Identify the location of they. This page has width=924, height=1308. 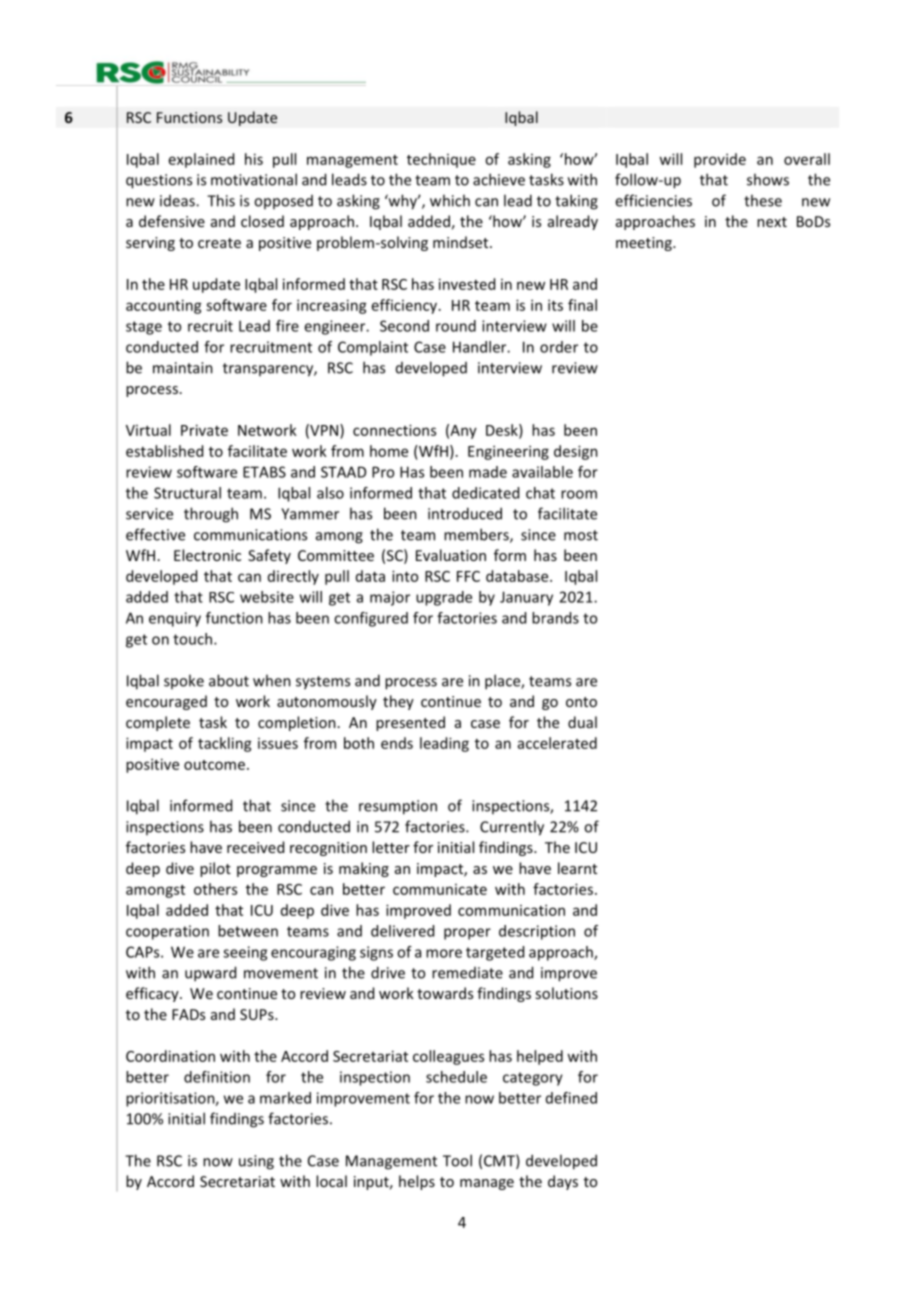
(398, 702).
